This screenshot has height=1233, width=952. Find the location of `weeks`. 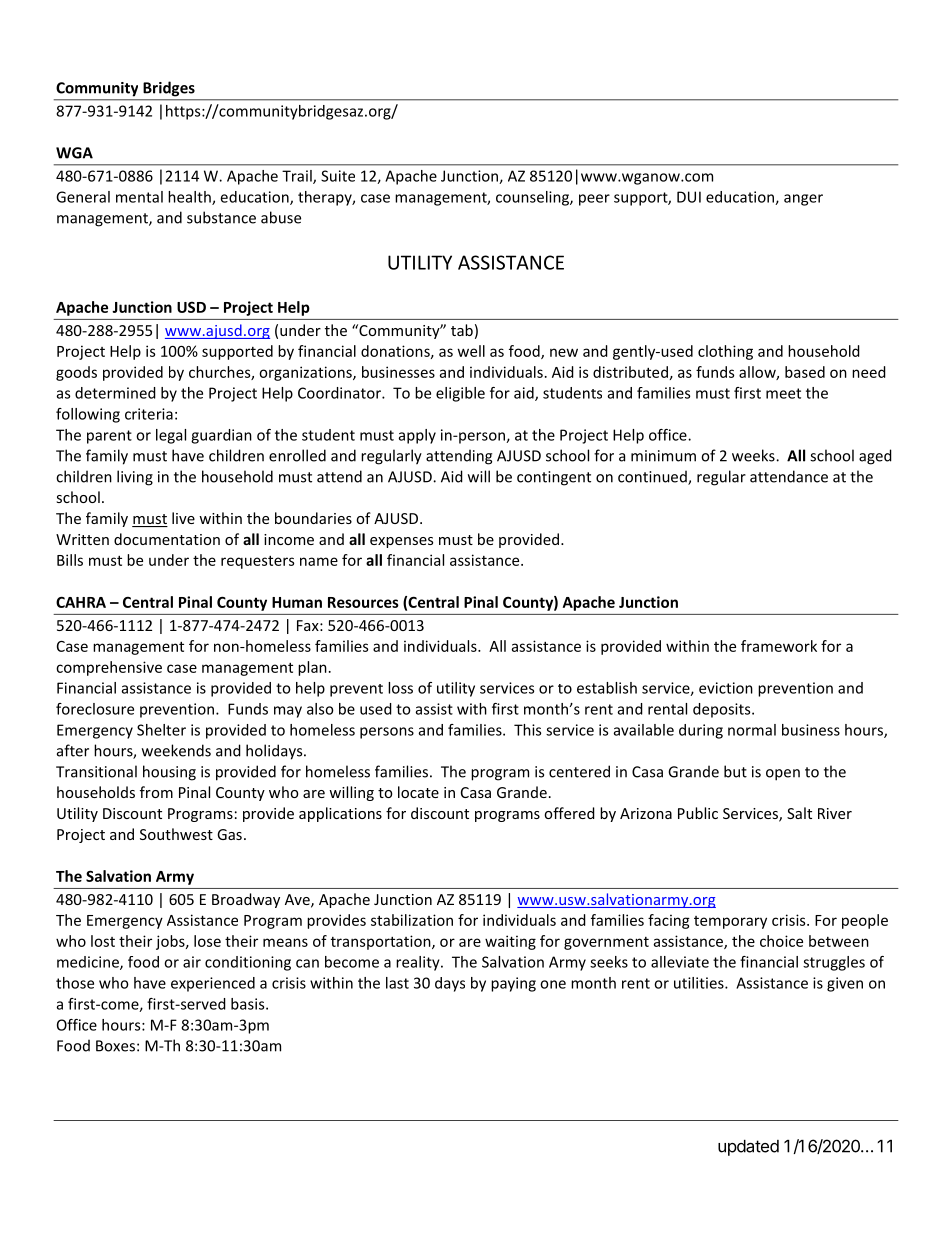

weeks is located at coordinates (754, 455).
